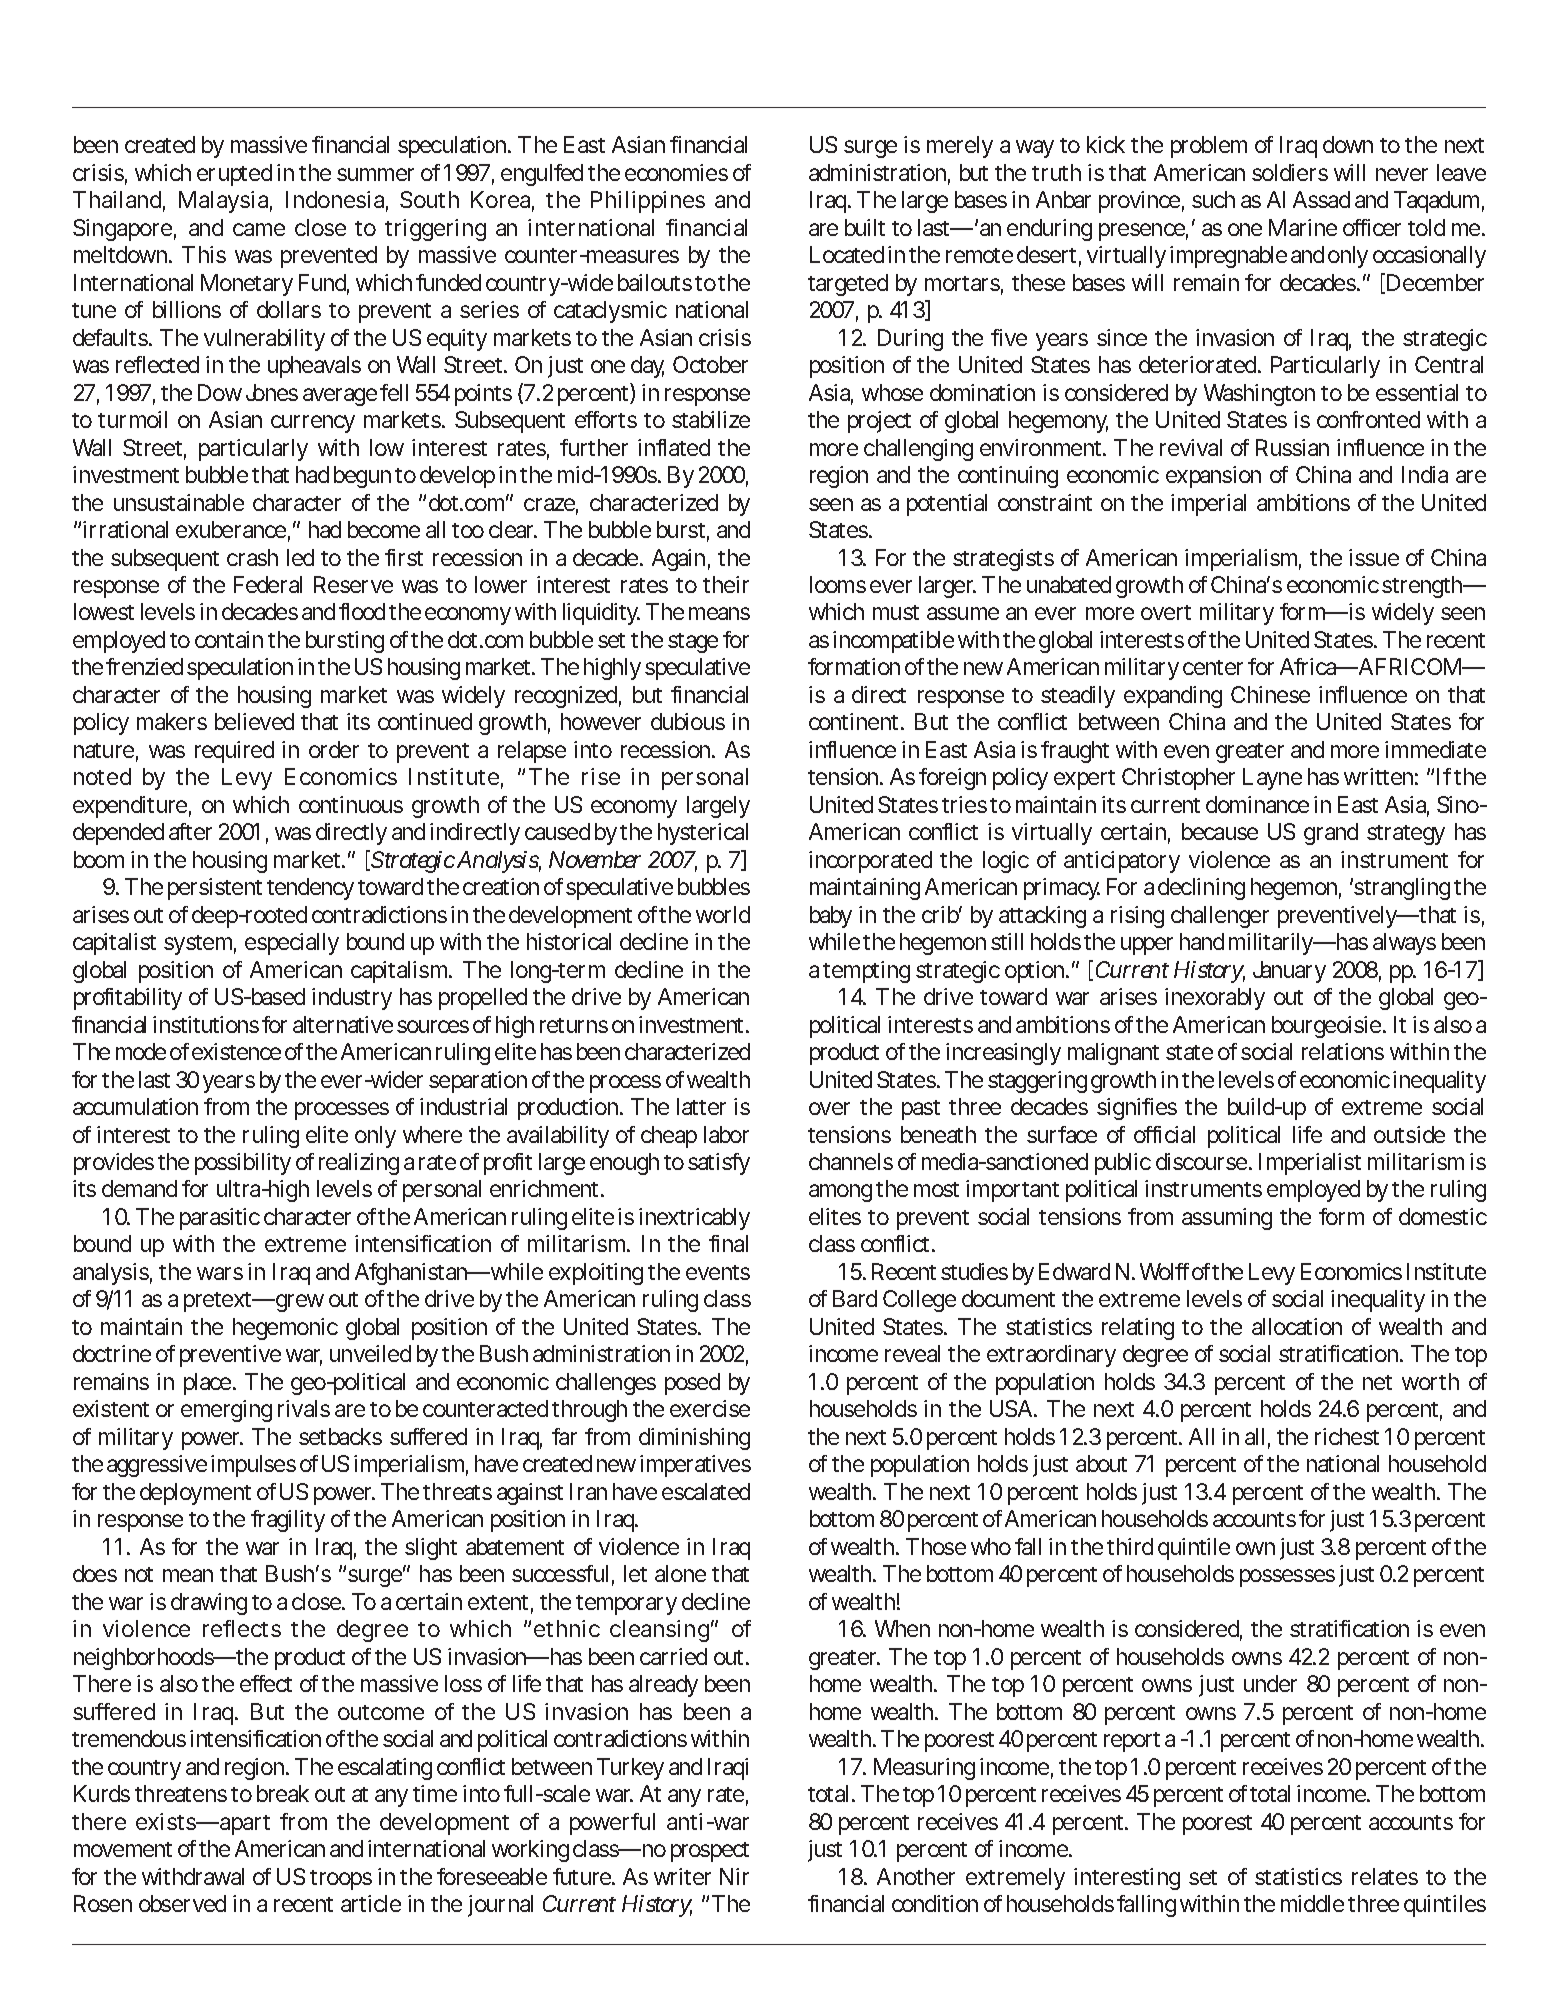  I want to click on Malaysia, so click(225, 202).
